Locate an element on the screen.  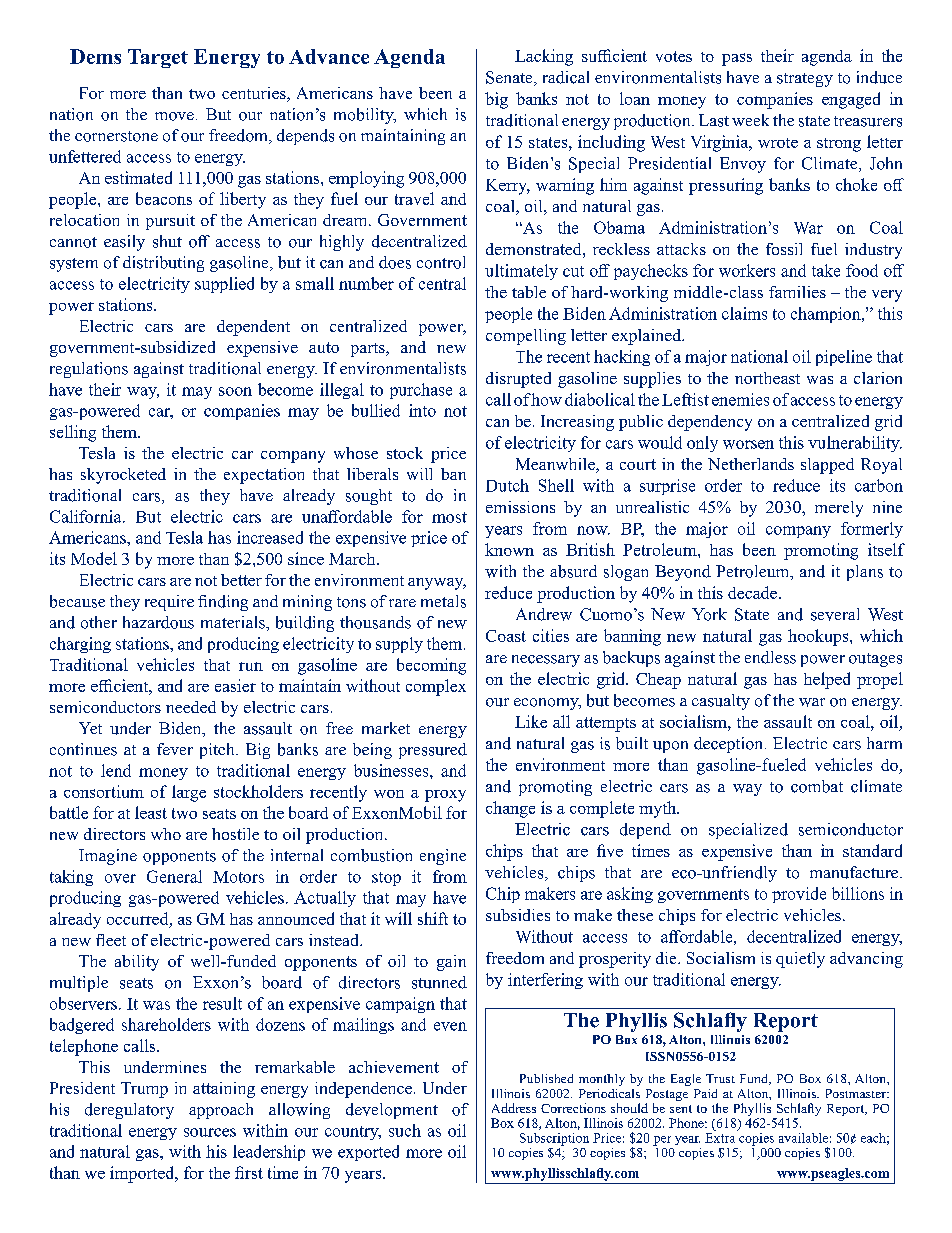
provide is located at coordinates (799, 895).
